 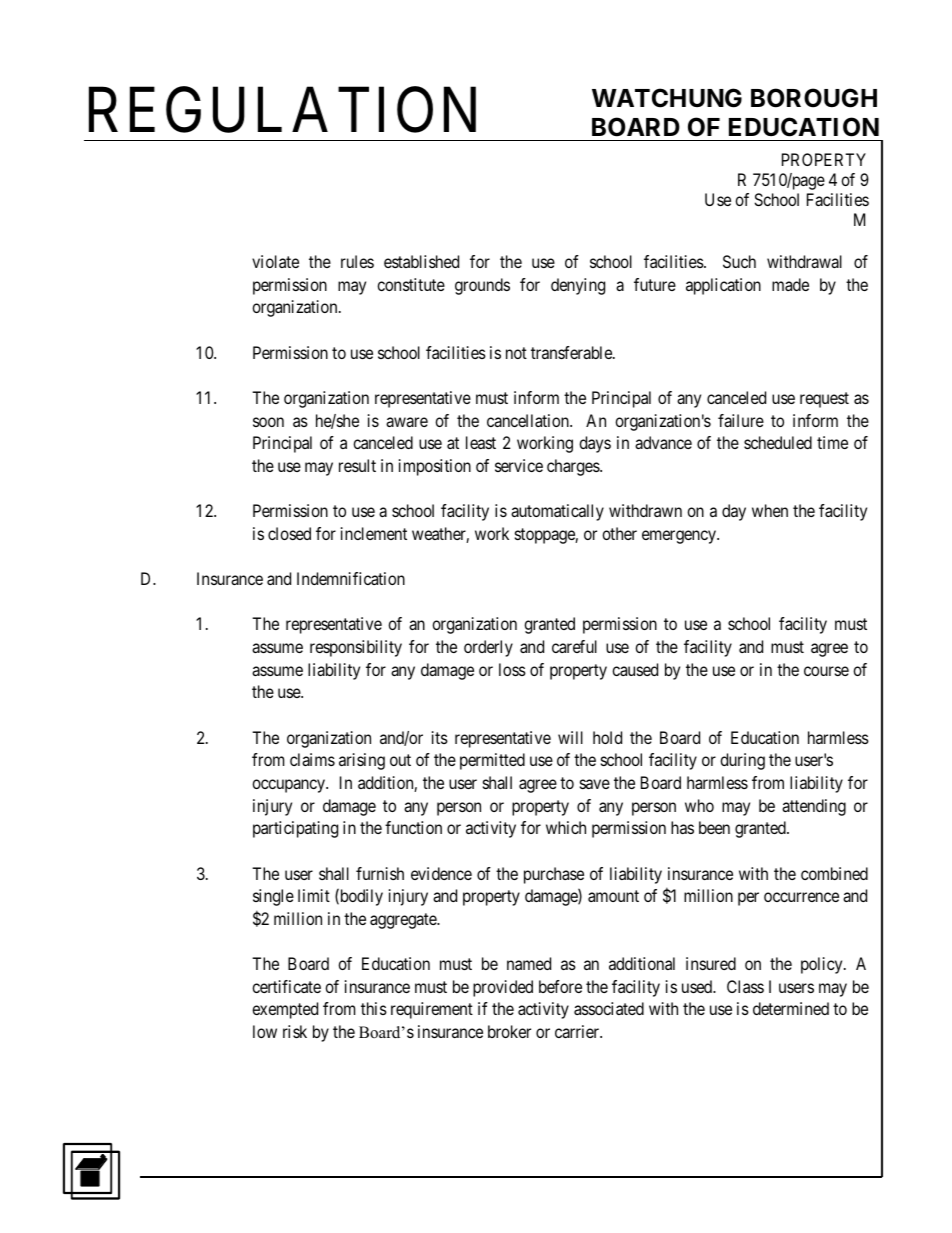 What do you see at coordinates (374, 1008) in the screenshot?
I see `this` at bounding box center [374, 1008].
